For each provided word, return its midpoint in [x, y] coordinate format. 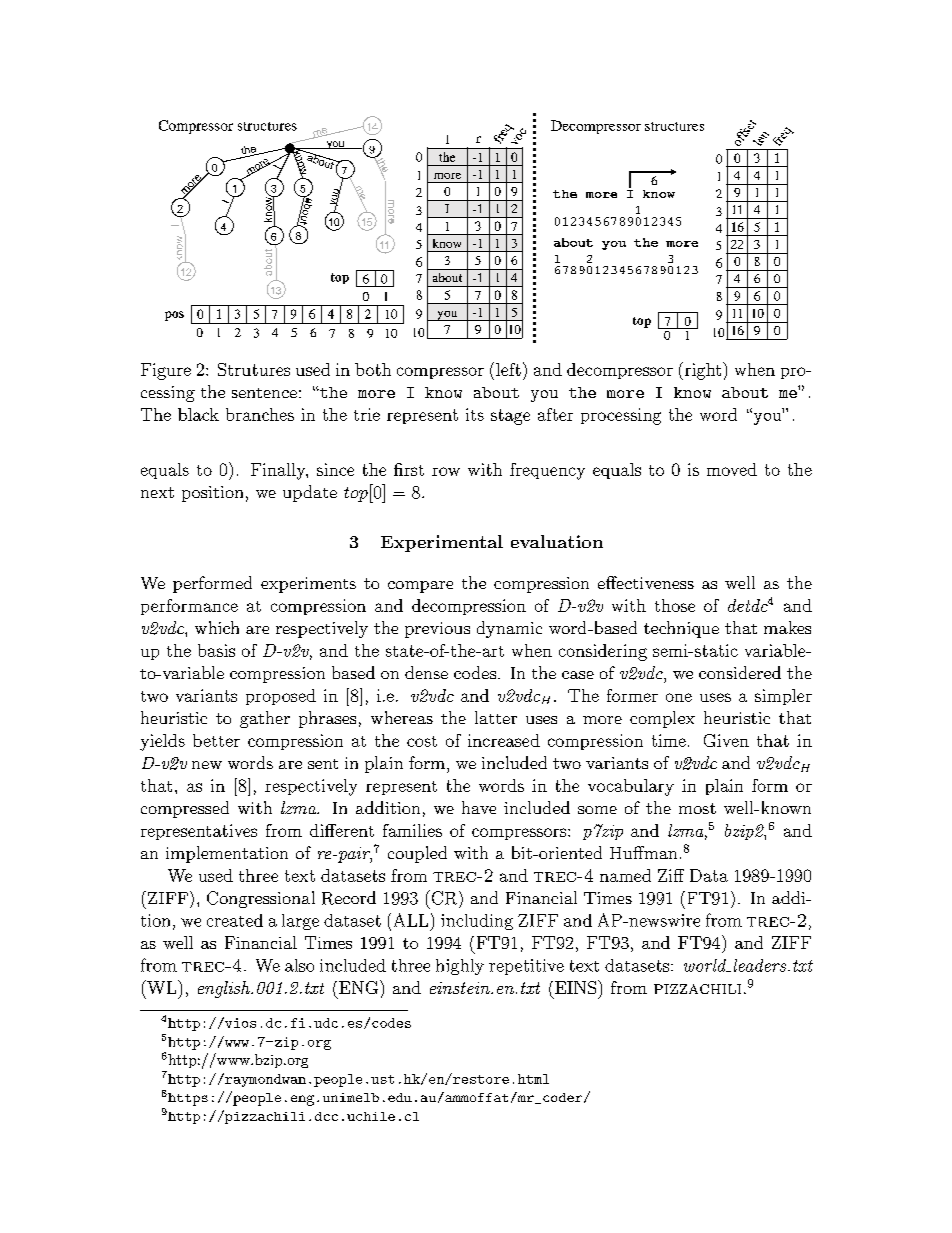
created [235, 920]
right [701, 371]
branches [260, 414]
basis [216, 650]
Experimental [442, 543]
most [697, 808]
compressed [185, 809]
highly [460, 967]
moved [732, 469]
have [479, 807]
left [508, 369]
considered [740, 672]
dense [426, 672]
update [310, 493]
